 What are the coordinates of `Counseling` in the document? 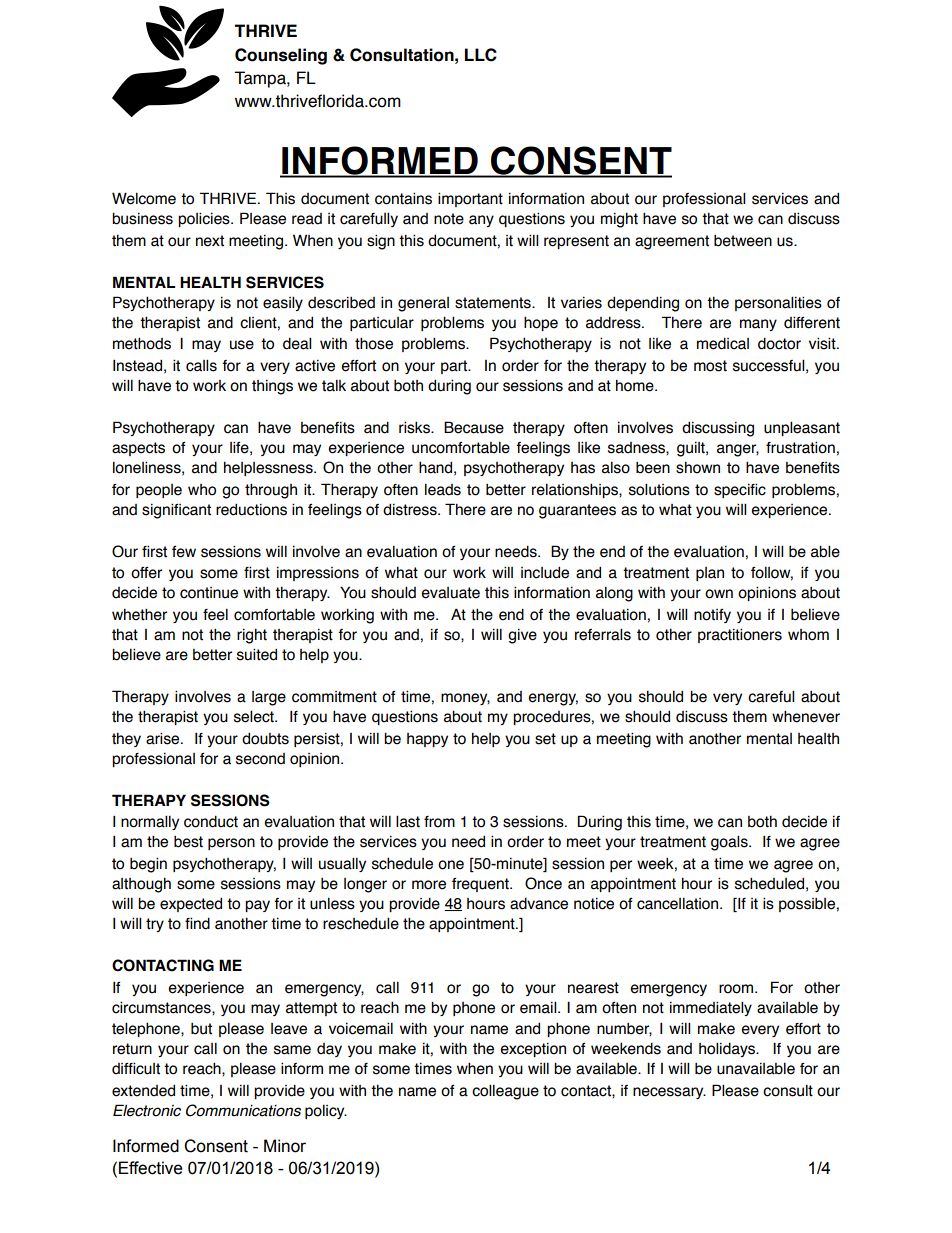 It's located at (281, 56).
